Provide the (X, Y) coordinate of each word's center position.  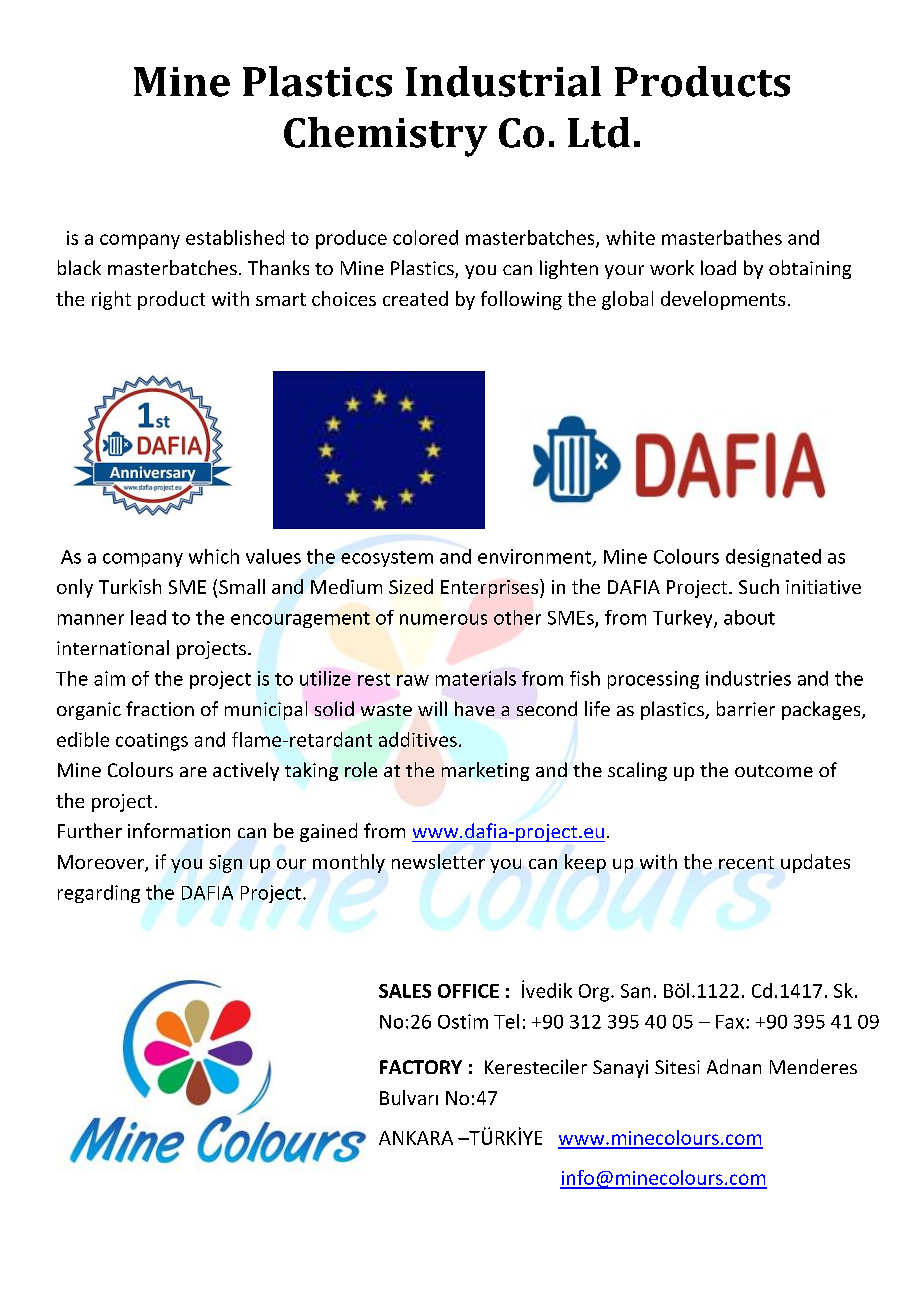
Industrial (503, 81)
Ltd (599, 132)
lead (148, 617)
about (749, 617)
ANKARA (416, 1138)
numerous (443, 619)
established (235, 237)
